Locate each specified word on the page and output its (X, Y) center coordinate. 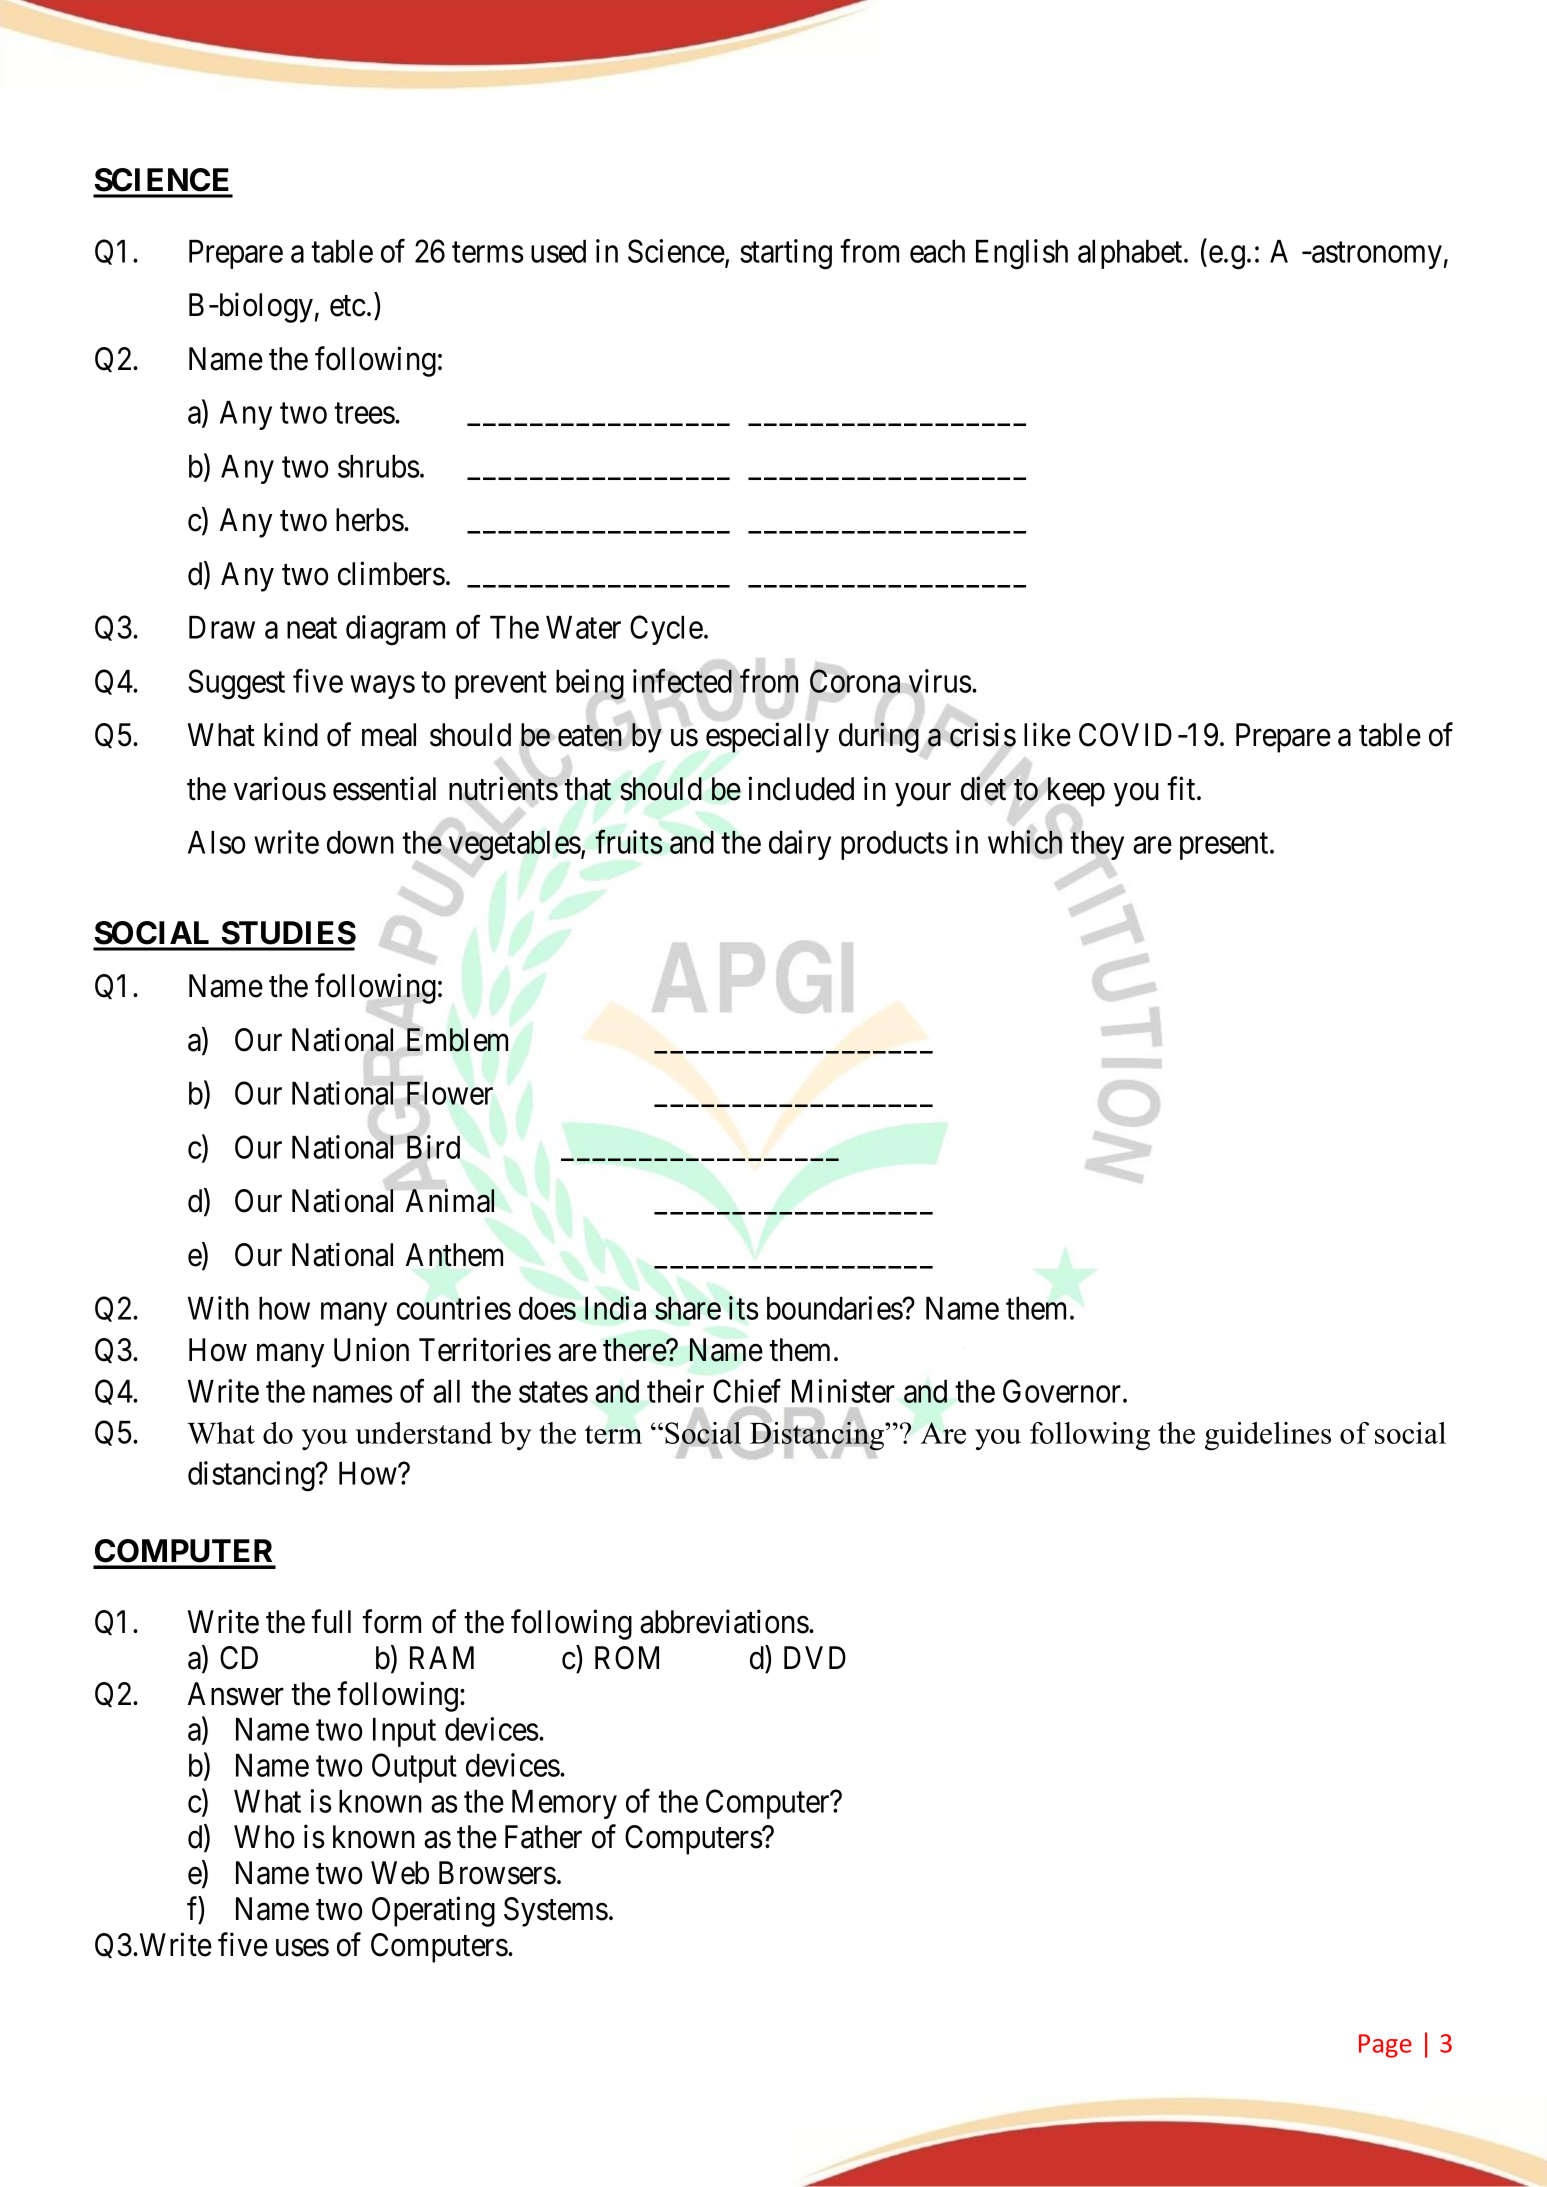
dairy (800, 845)
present (1225, 846)
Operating (433, 1911)
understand (423, 1433)
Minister (843, 1391)
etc (348, 306)
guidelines (1268, 1436)
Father (543, 1837)
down (360, 842)
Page (1385, 2046)
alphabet (1131, 254)
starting (786, 254)
